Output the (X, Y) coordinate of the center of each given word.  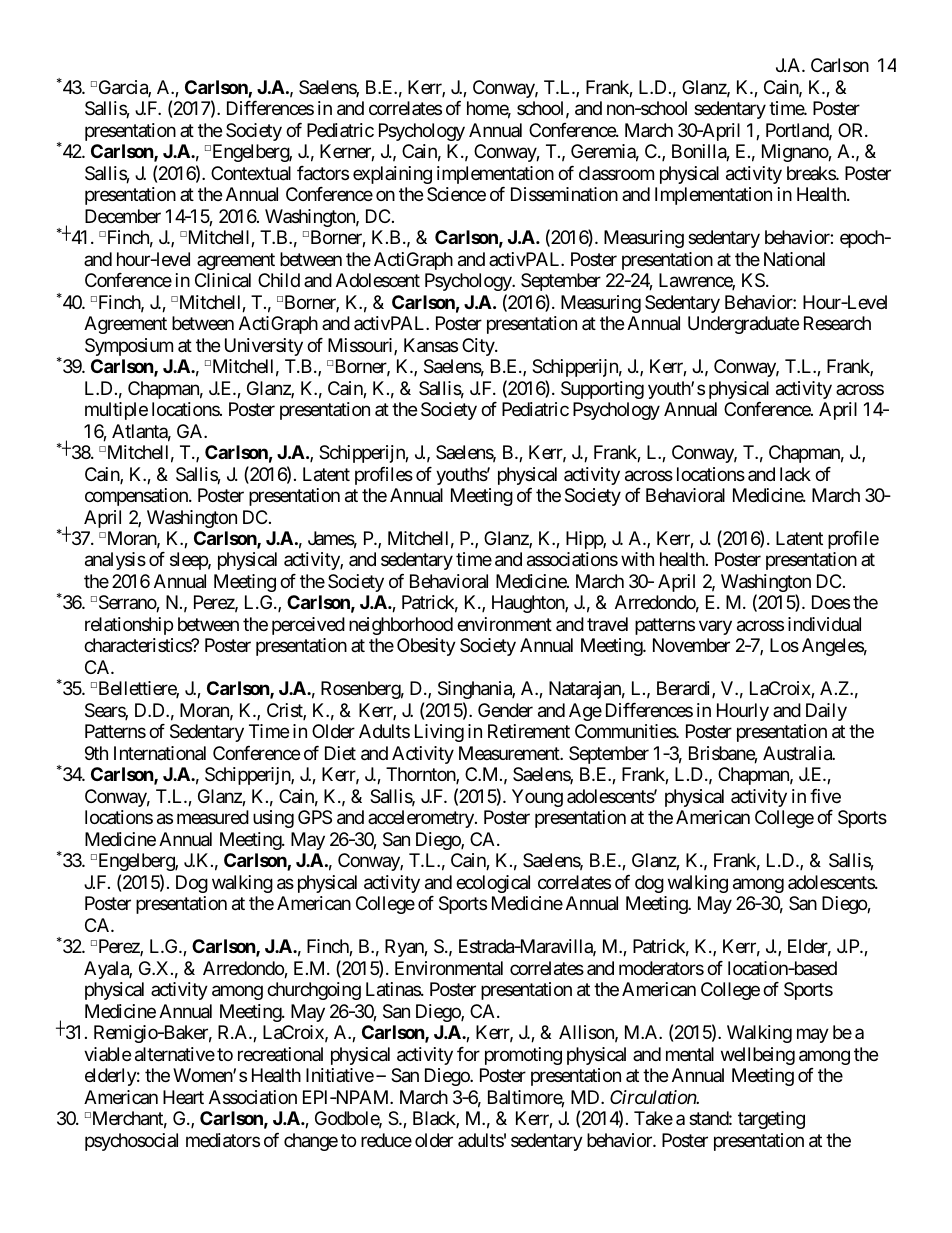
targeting (771, 1120)
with (637, 559)
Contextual (251, 173)
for (468, 1054)
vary (715, 627)
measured (213, 817)
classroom (616, 173)
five (825, 796)
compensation (137, 497)
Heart (183, 1097)
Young (537, 798)
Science (456, 194)
